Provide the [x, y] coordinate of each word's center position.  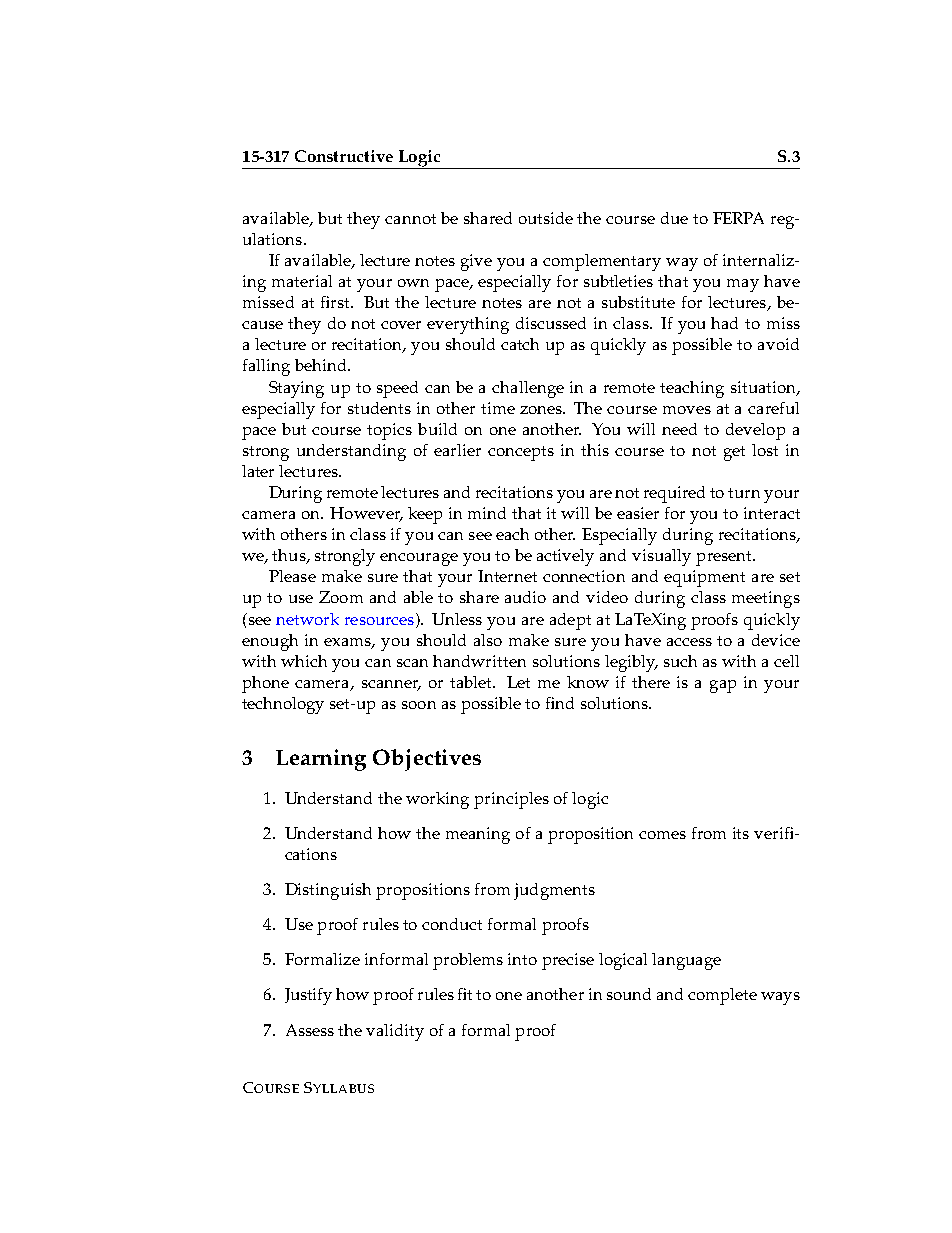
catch [520, 344]
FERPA [738, 218]
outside [546, 218]
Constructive [344, 156]
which [304, 661]
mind [487, 513]
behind [322, 365]
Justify [308, 996]
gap [723, 686]
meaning [478, 835]
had [724, 323]
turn [744, 493]
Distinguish [328, 891]
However [366, 514]
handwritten [479, 661]
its [741, 833]
